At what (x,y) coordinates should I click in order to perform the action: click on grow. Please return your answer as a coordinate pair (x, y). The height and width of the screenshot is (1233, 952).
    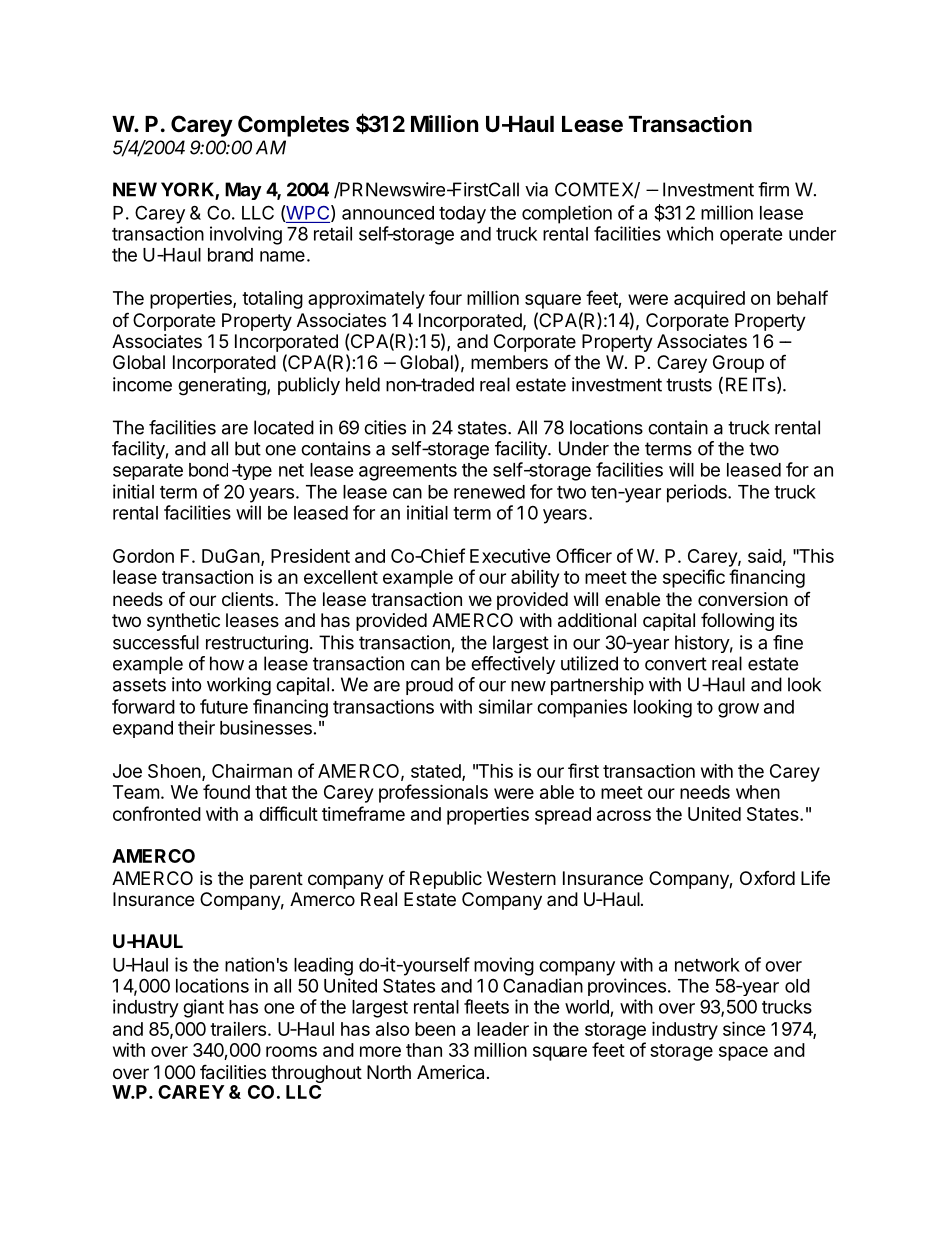
    Looking at the image, I should click on (738, 710).
